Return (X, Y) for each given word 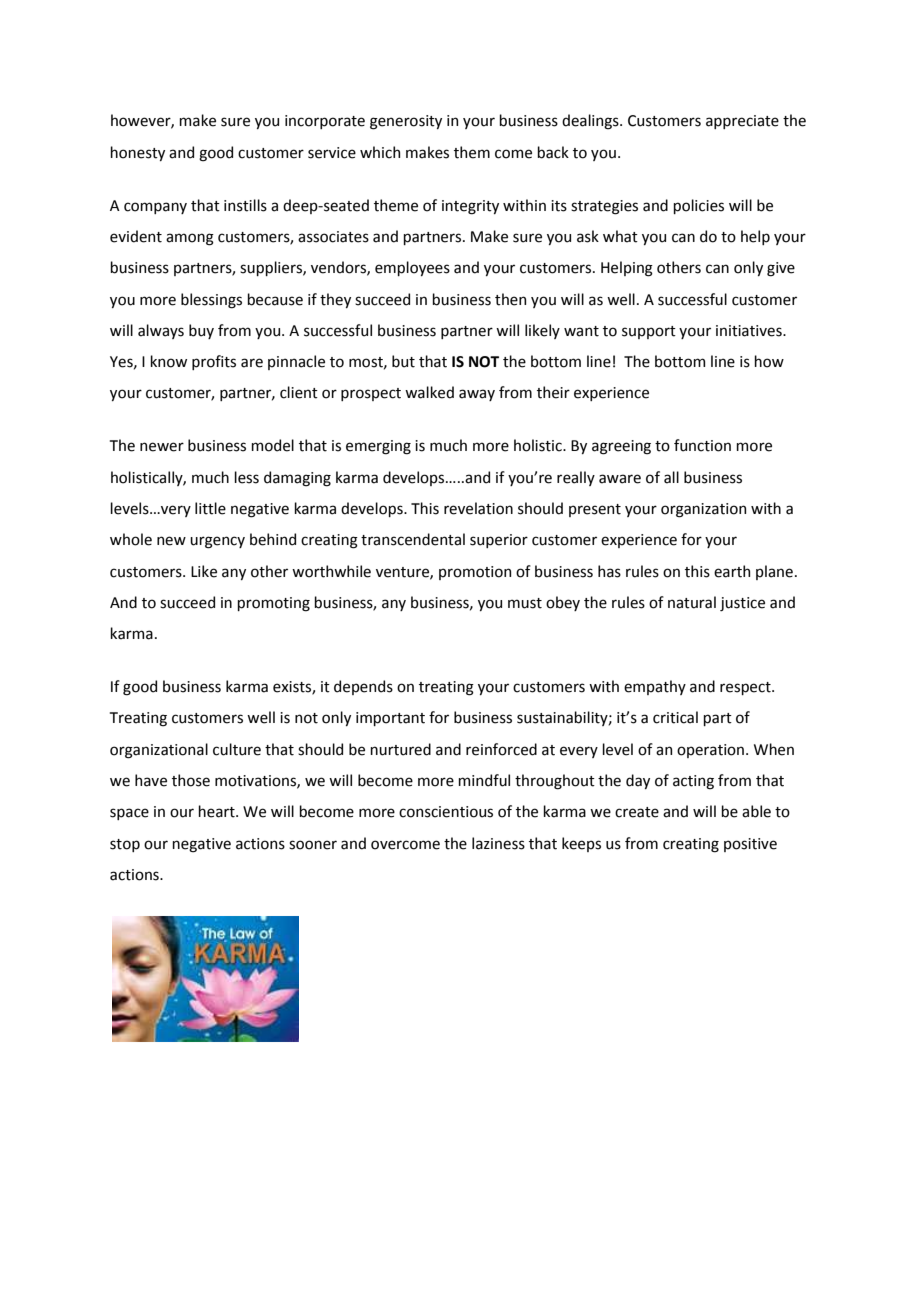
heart (217, 811)
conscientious (446, 812)
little (210, 508)
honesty (137, 153)
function (702, 445)
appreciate (742, 122)
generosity (406, 122)
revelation (478, 508)
